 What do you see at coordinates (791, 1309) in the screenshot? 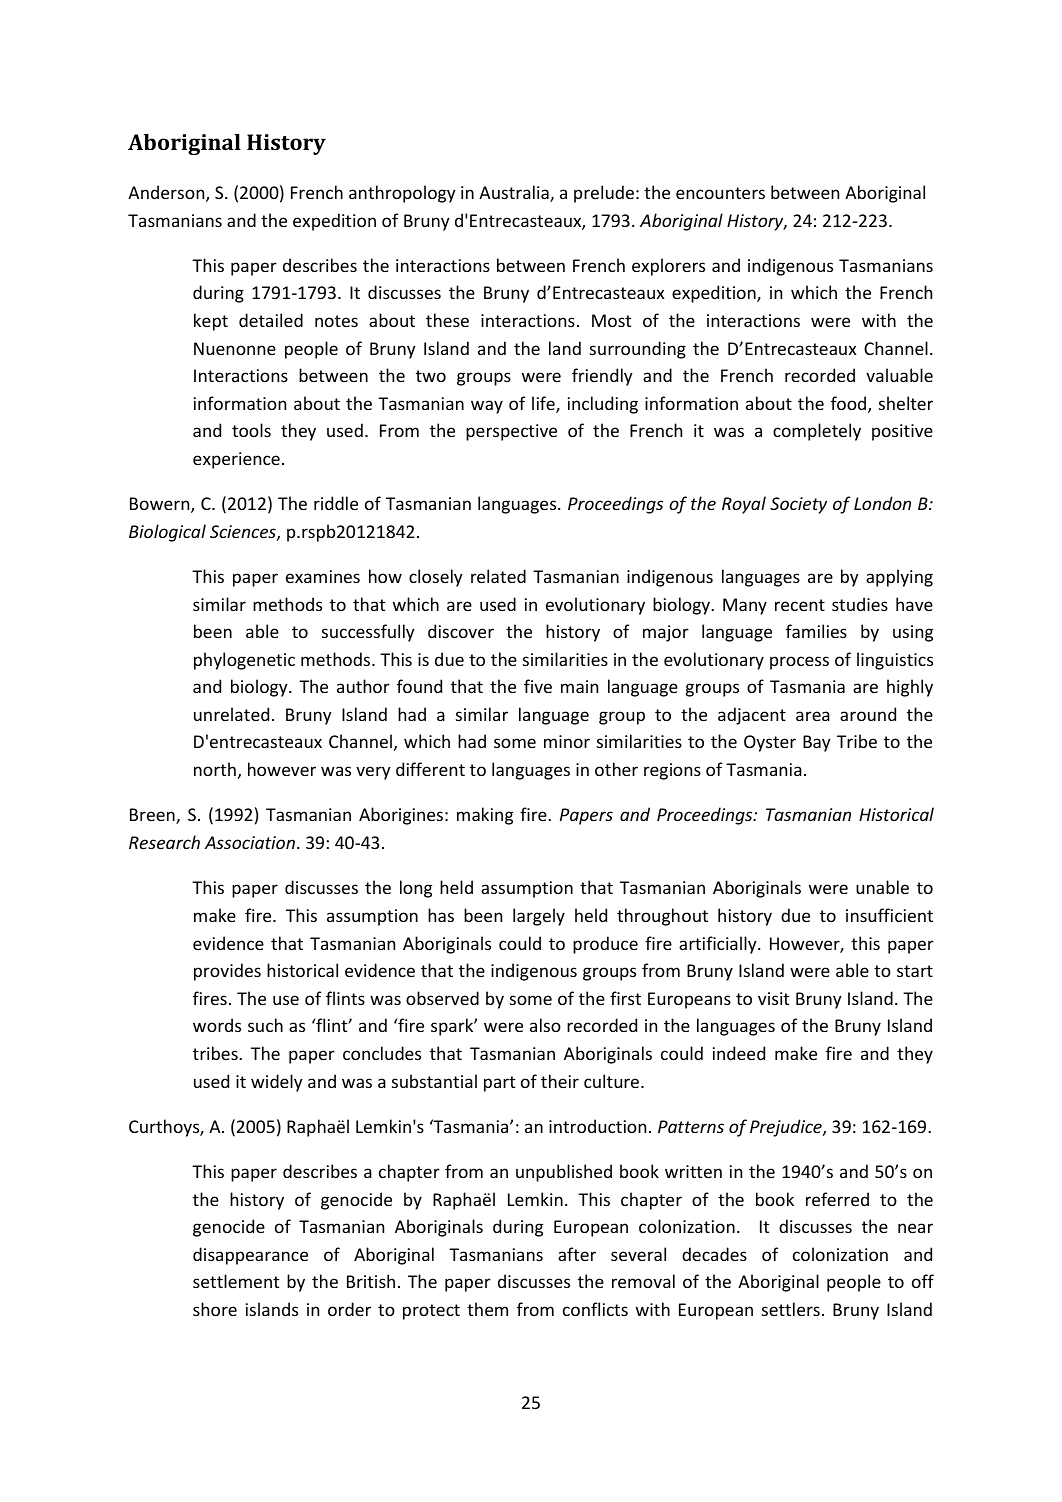
I see `settlers` at bounding box center [791, 1309].
